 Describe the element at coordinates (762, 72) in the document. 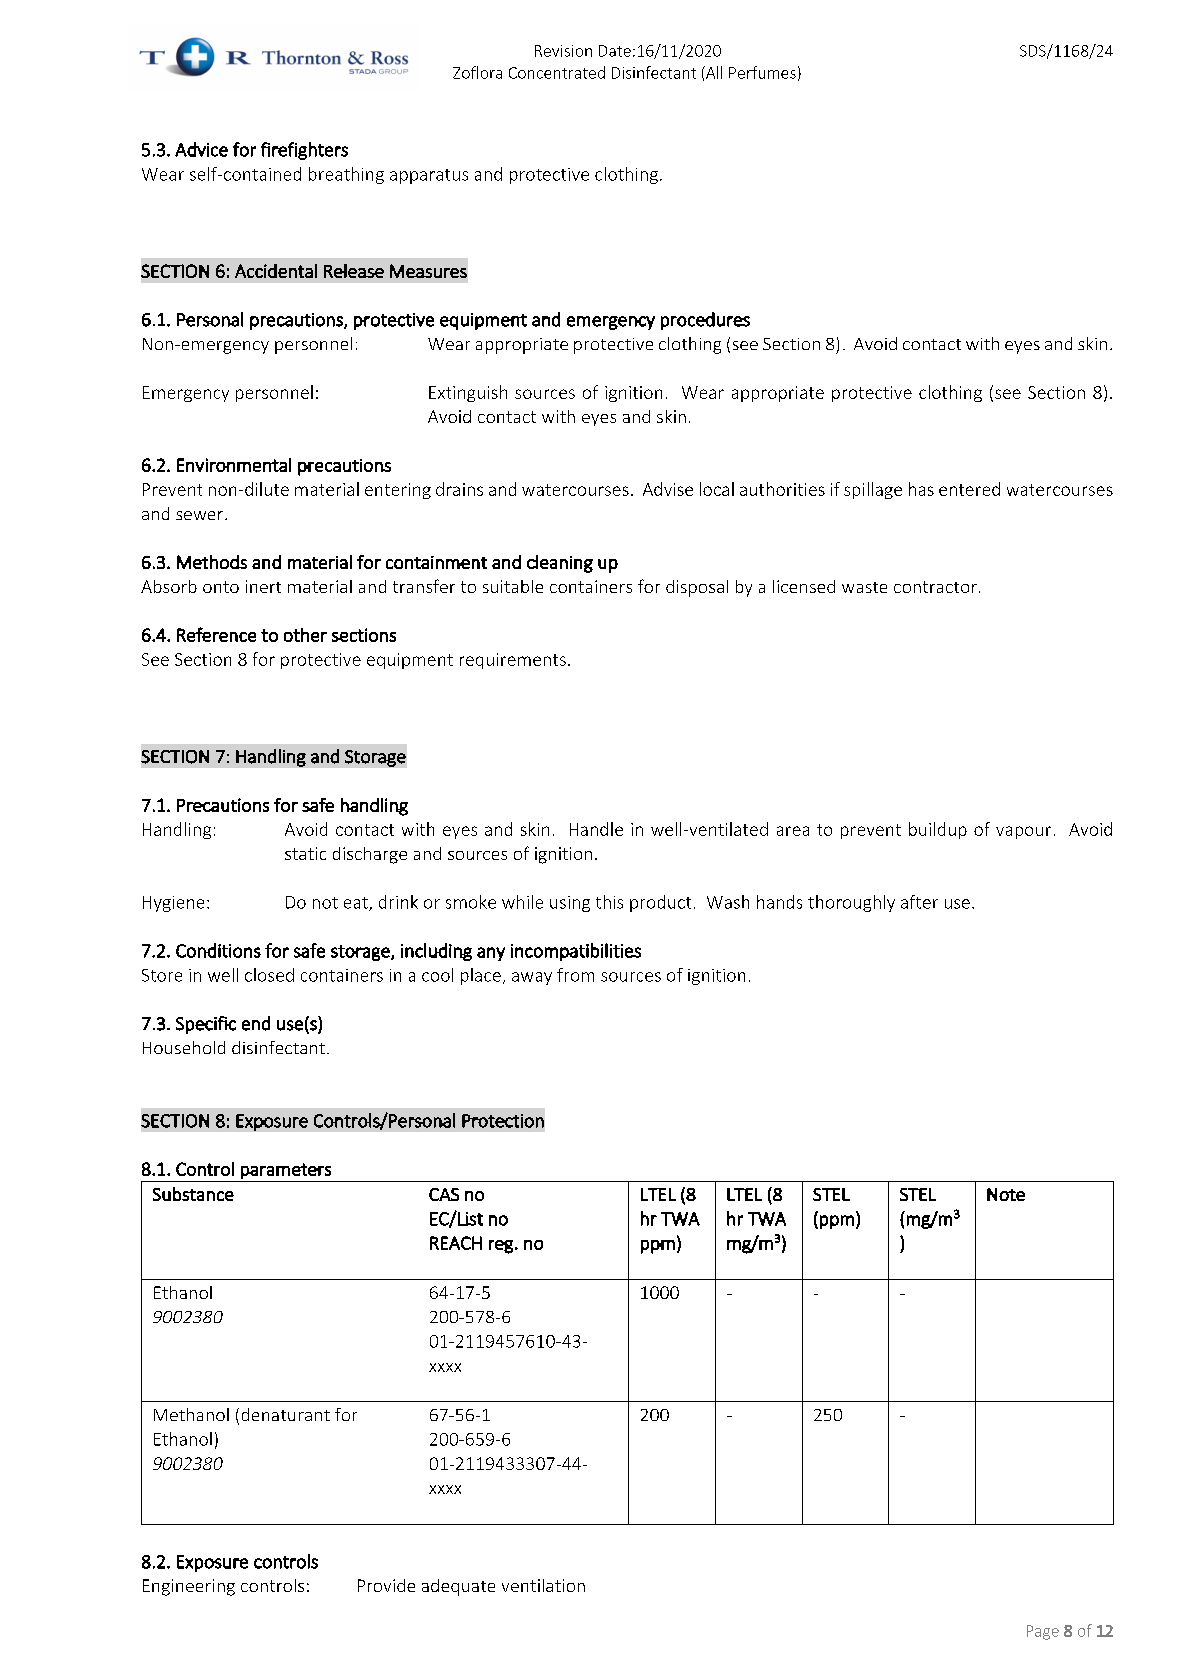

I see `Perfumes` at that location.
